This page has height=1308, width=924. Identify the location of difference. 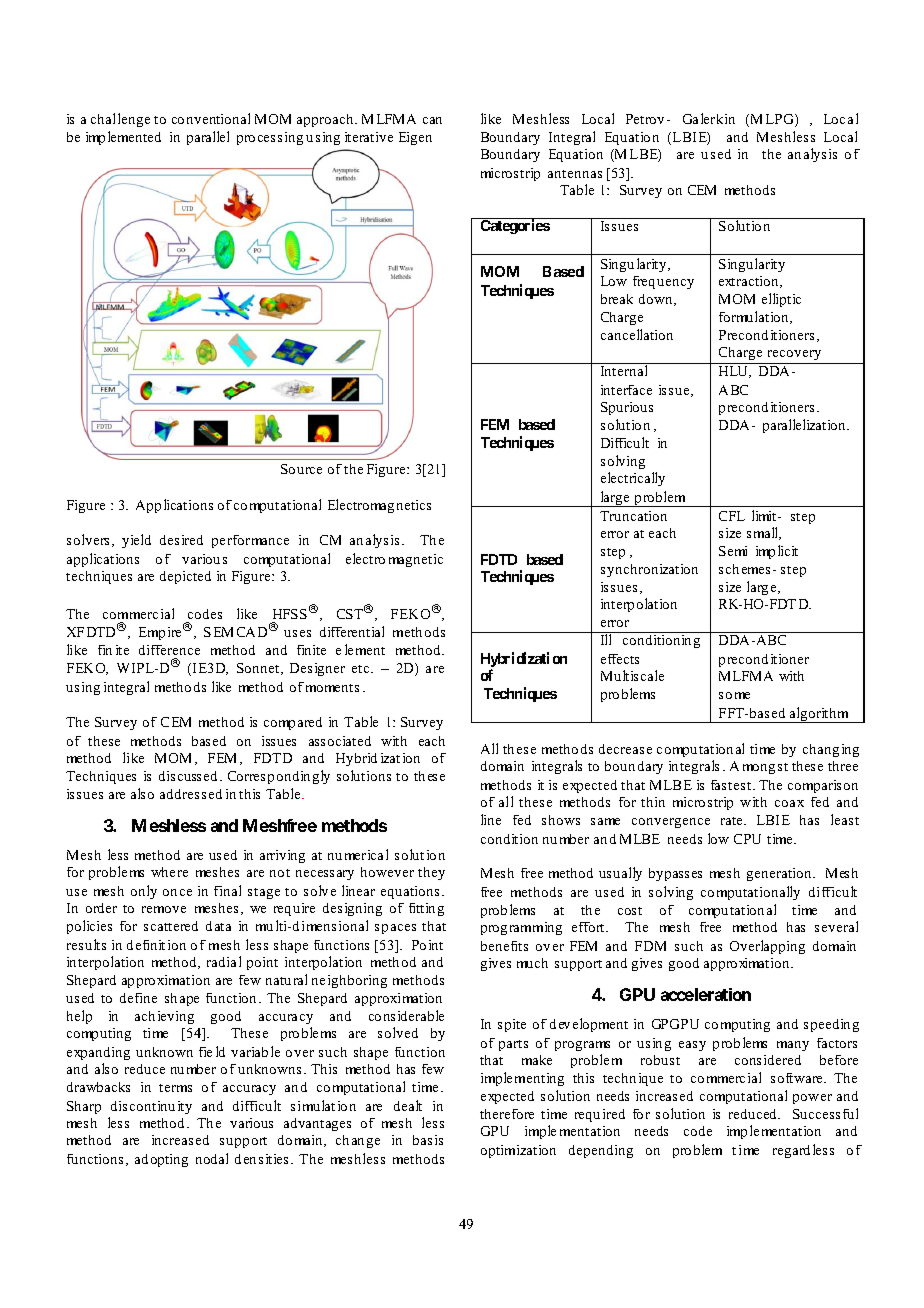
(169, 650).
